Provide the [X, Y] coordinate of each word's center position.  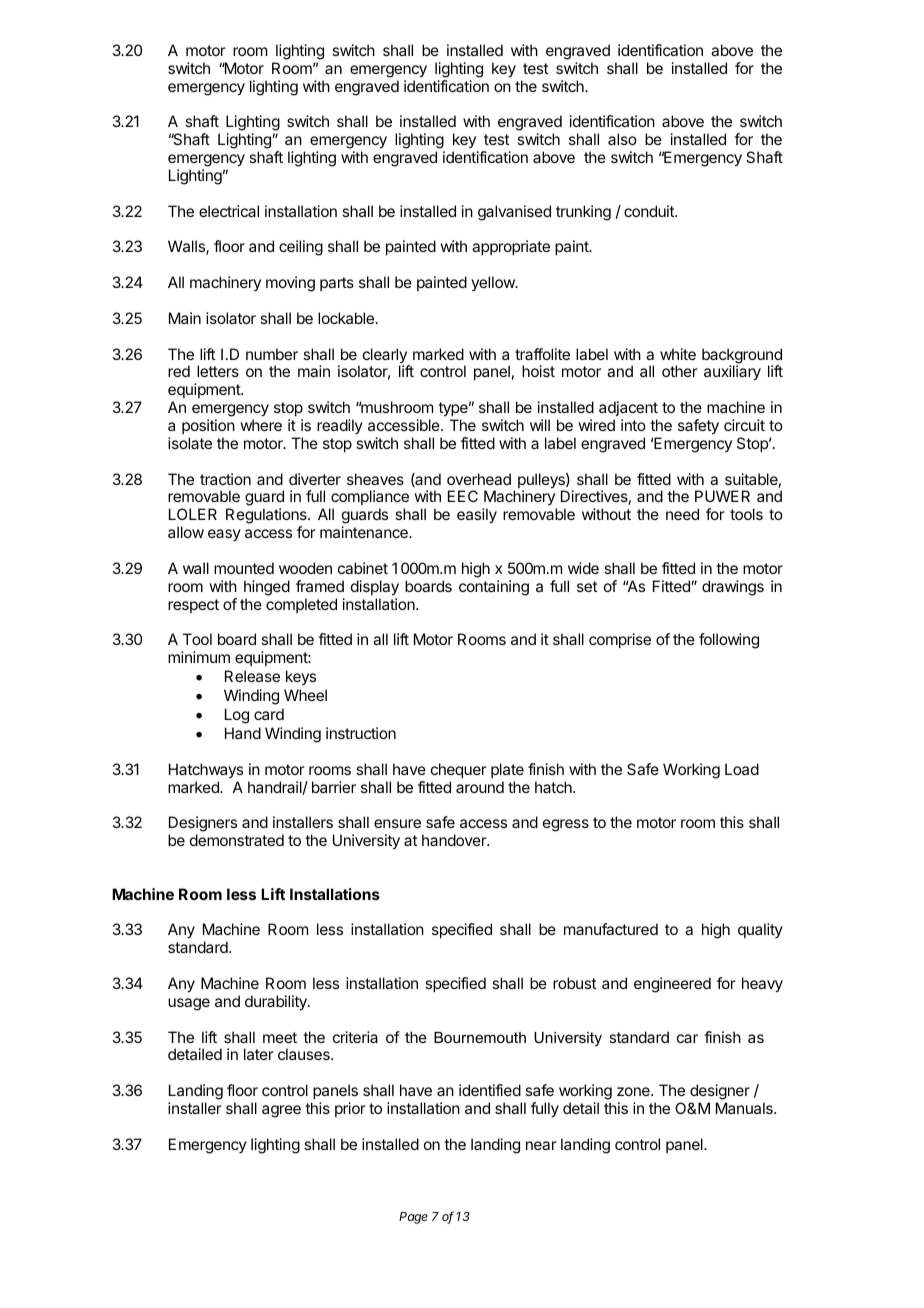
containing [494, 588]
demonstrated [237, 840]
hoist [538, 371]
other [680, 371]
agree [281, 1111]
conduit [650, 211]
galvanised [514, 213]
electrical [229, 211]
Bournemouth [480, 1037]
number [272, 354]
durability [277, 1003]
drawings [733, 588]
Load [742, 769]
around [480, 787]
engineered [672, 985]
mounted [244, 568]
